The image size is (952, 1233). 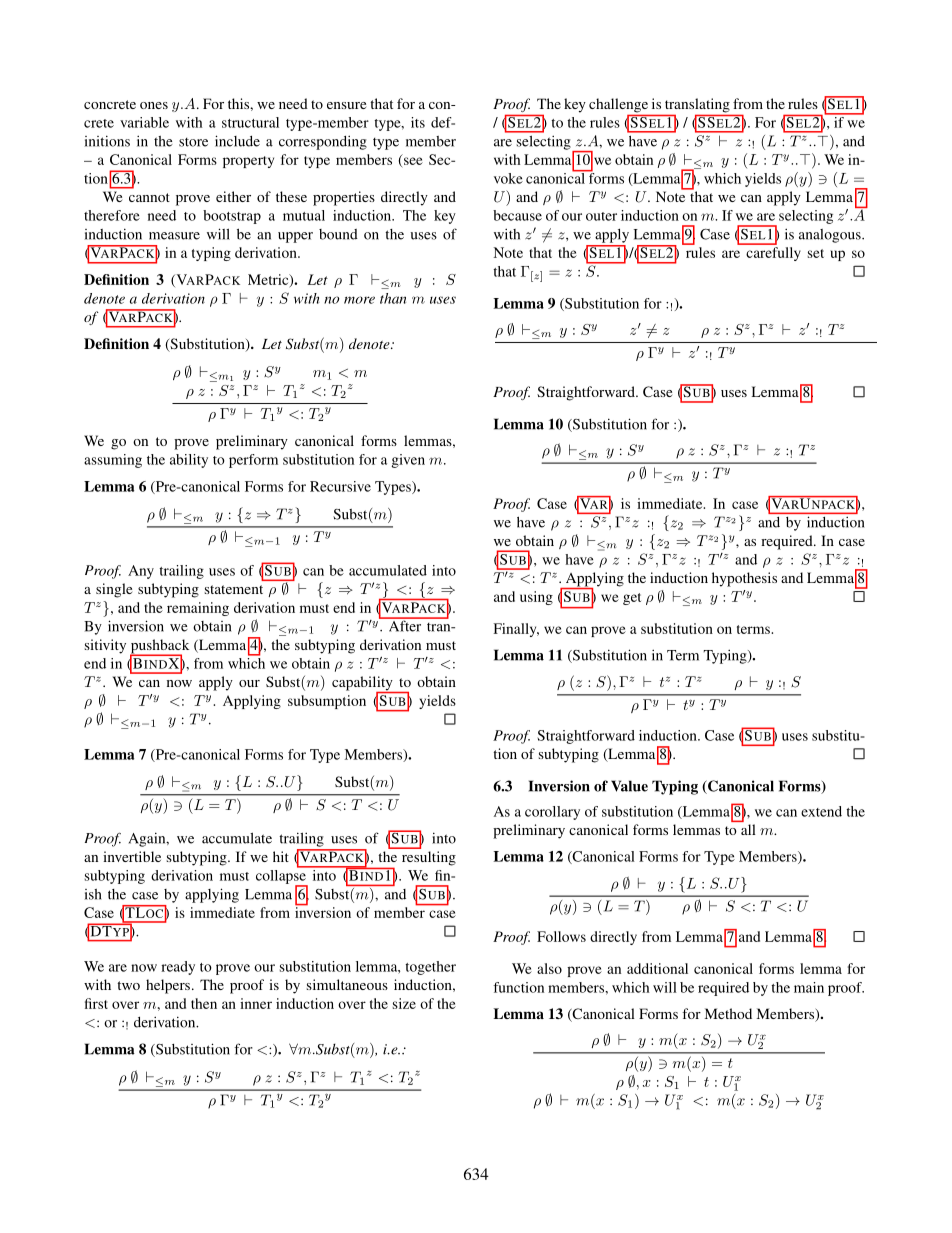 What do you see at coordinates (253, 461) in the image?
I see `perform` at bounding box center [253, 461].
